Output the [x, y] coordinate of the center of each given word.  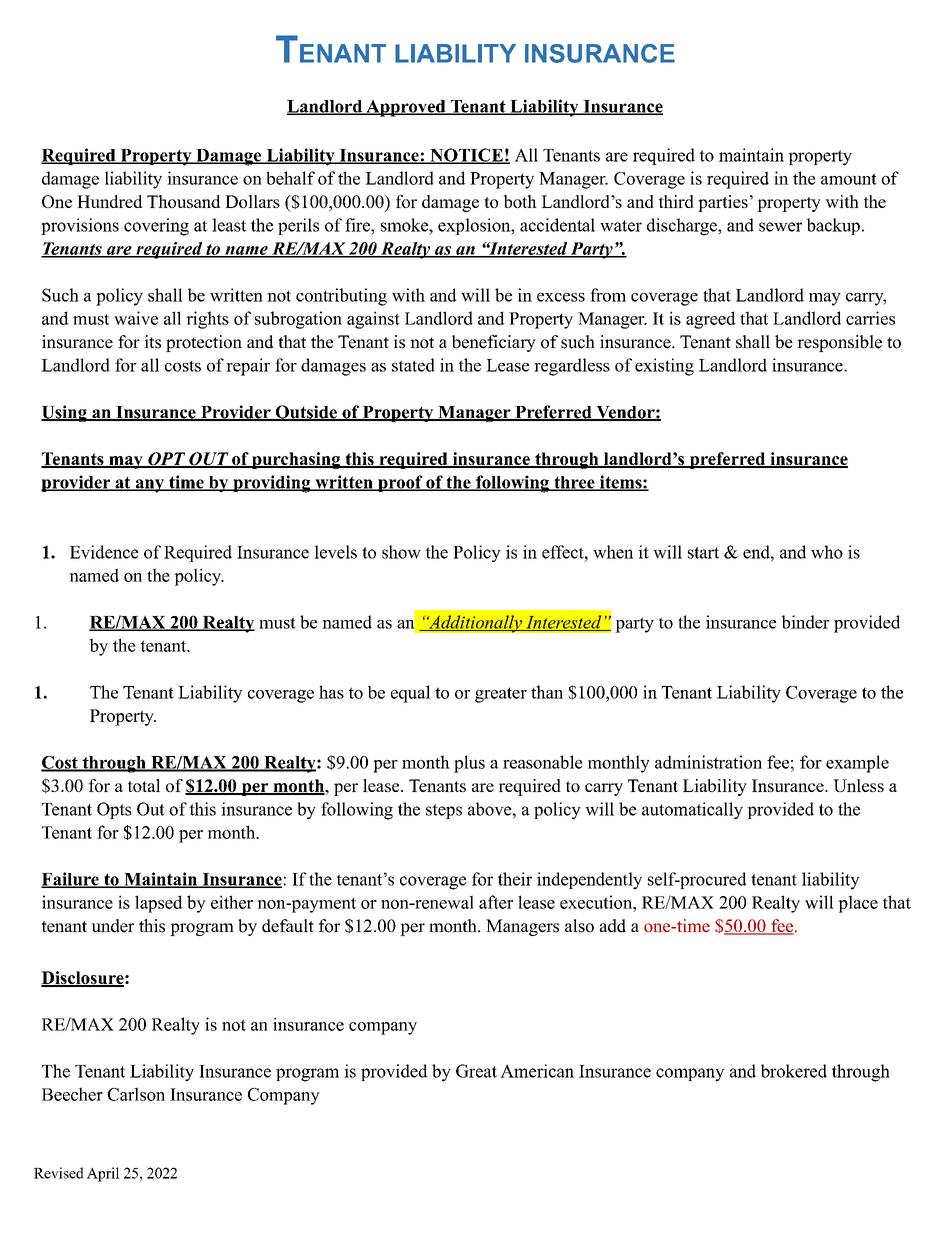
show [401, 552]
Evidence [104, 552]
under [112, 926]
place [858, 904]
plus [469, 764]
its [152, 342]
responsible [839, 343]
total [144, 785]
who [827, 552]
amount [849, 179]
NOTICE [466, 156]
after [496, 902]
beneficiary [494, 343]
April [103, 1174]
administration [708, 762]
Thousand [184, 201]
